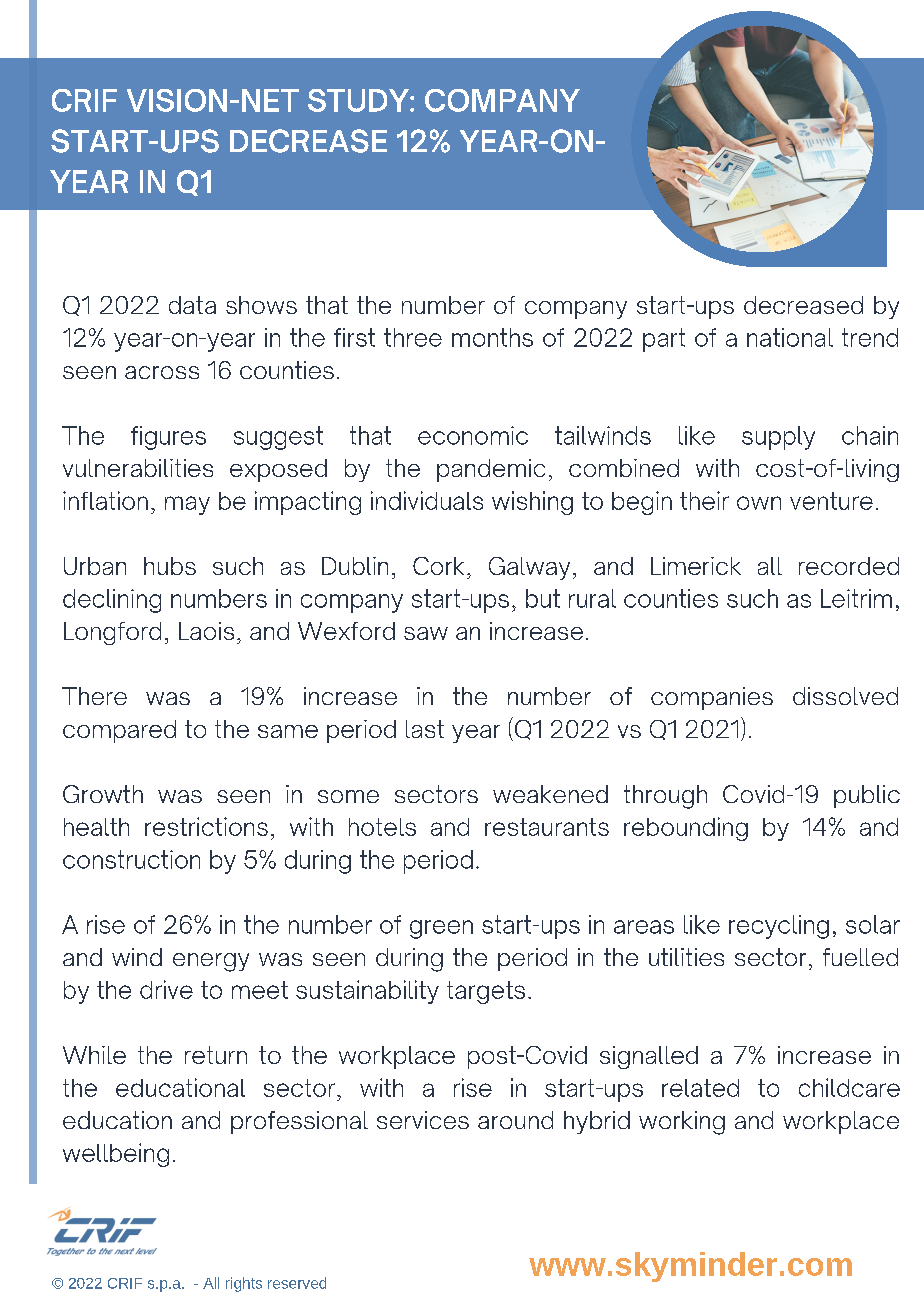 This screenshot has width=924, height=1309. Describe the element at coordinates (438, 566) in the screenshot. I see `Cork` at that location.
